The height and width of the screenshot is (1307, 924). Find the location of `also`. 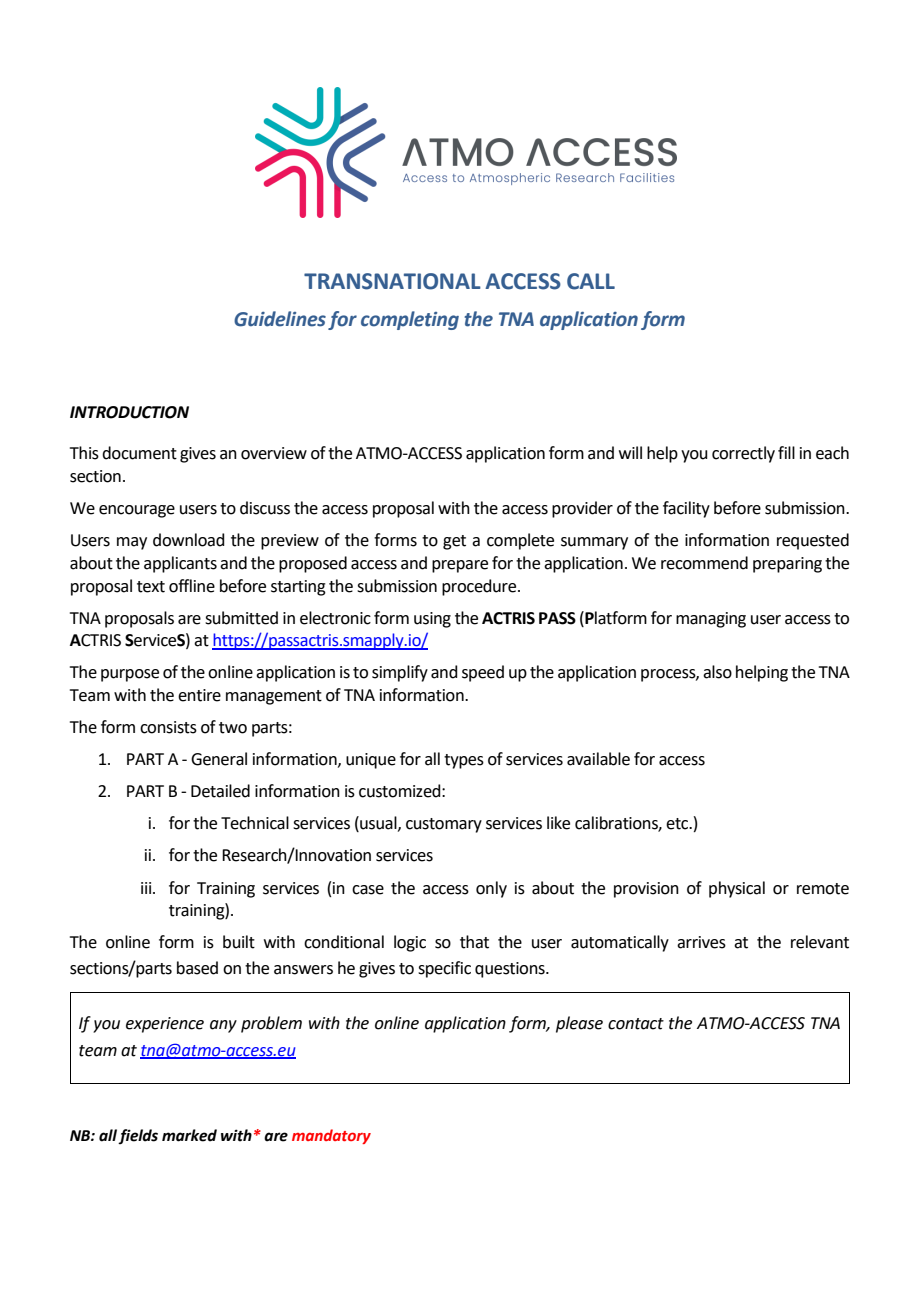

also is located at coordinates (717, 672).
